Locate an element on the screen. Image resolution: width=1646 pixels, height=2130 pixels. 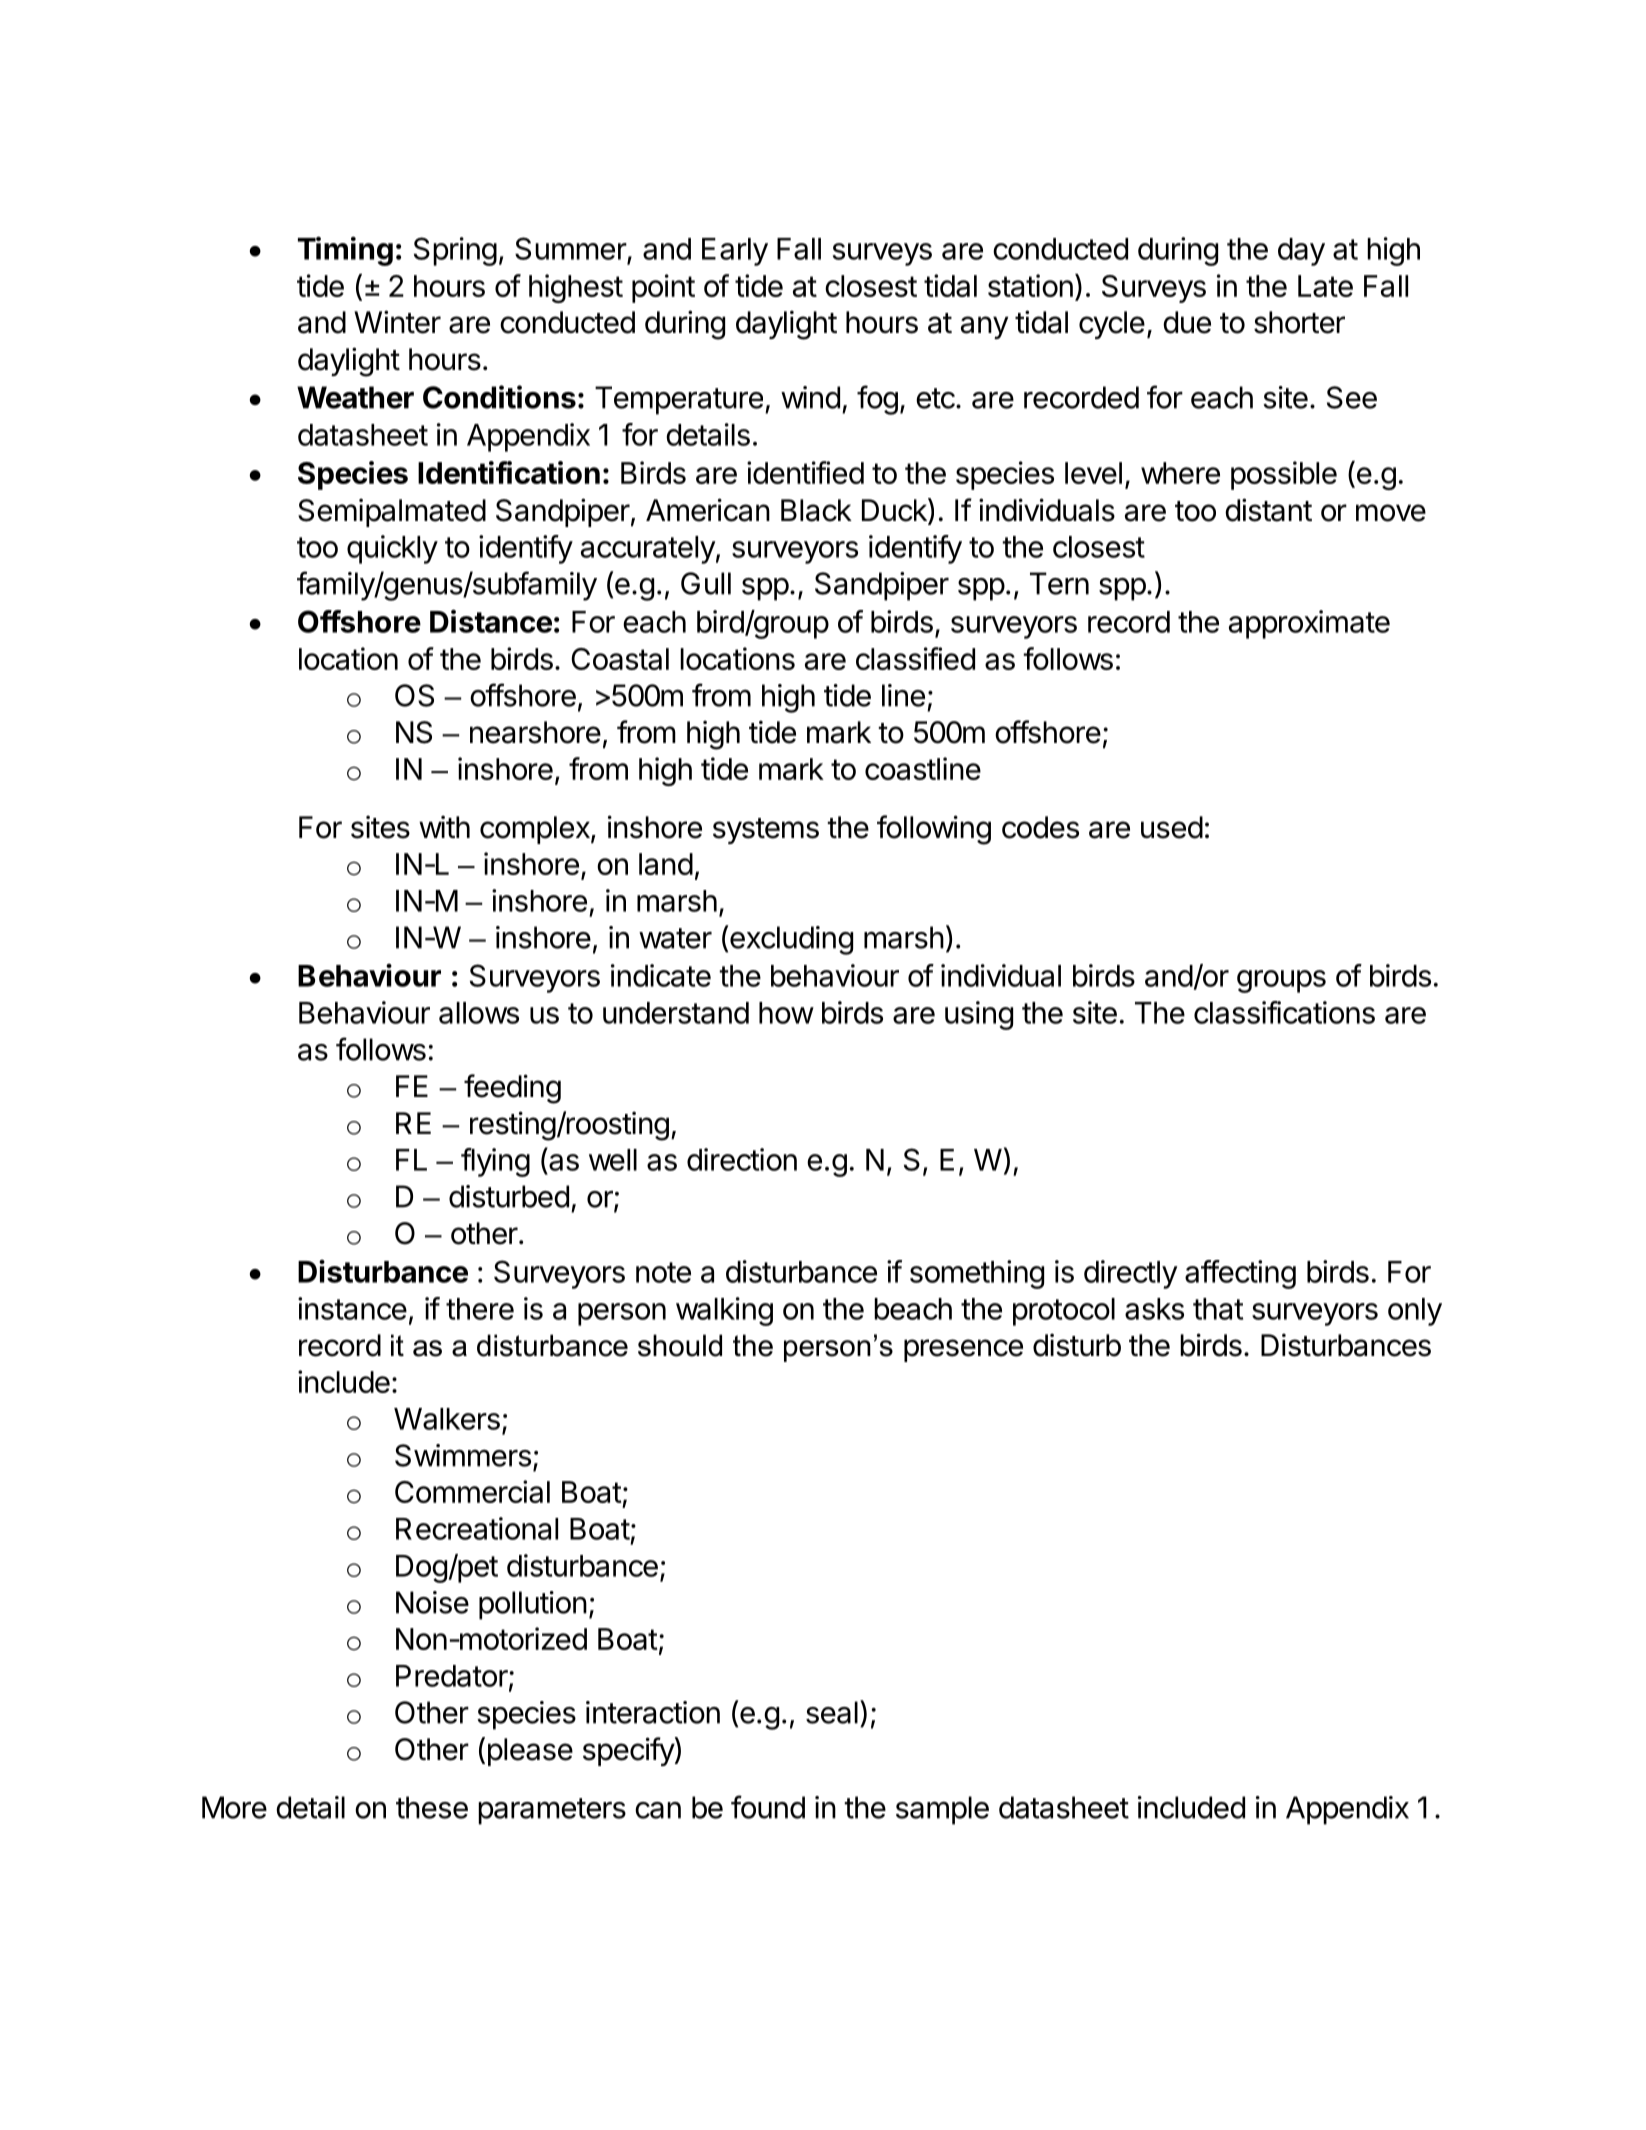
these is located at coordinates (432, 1807).
